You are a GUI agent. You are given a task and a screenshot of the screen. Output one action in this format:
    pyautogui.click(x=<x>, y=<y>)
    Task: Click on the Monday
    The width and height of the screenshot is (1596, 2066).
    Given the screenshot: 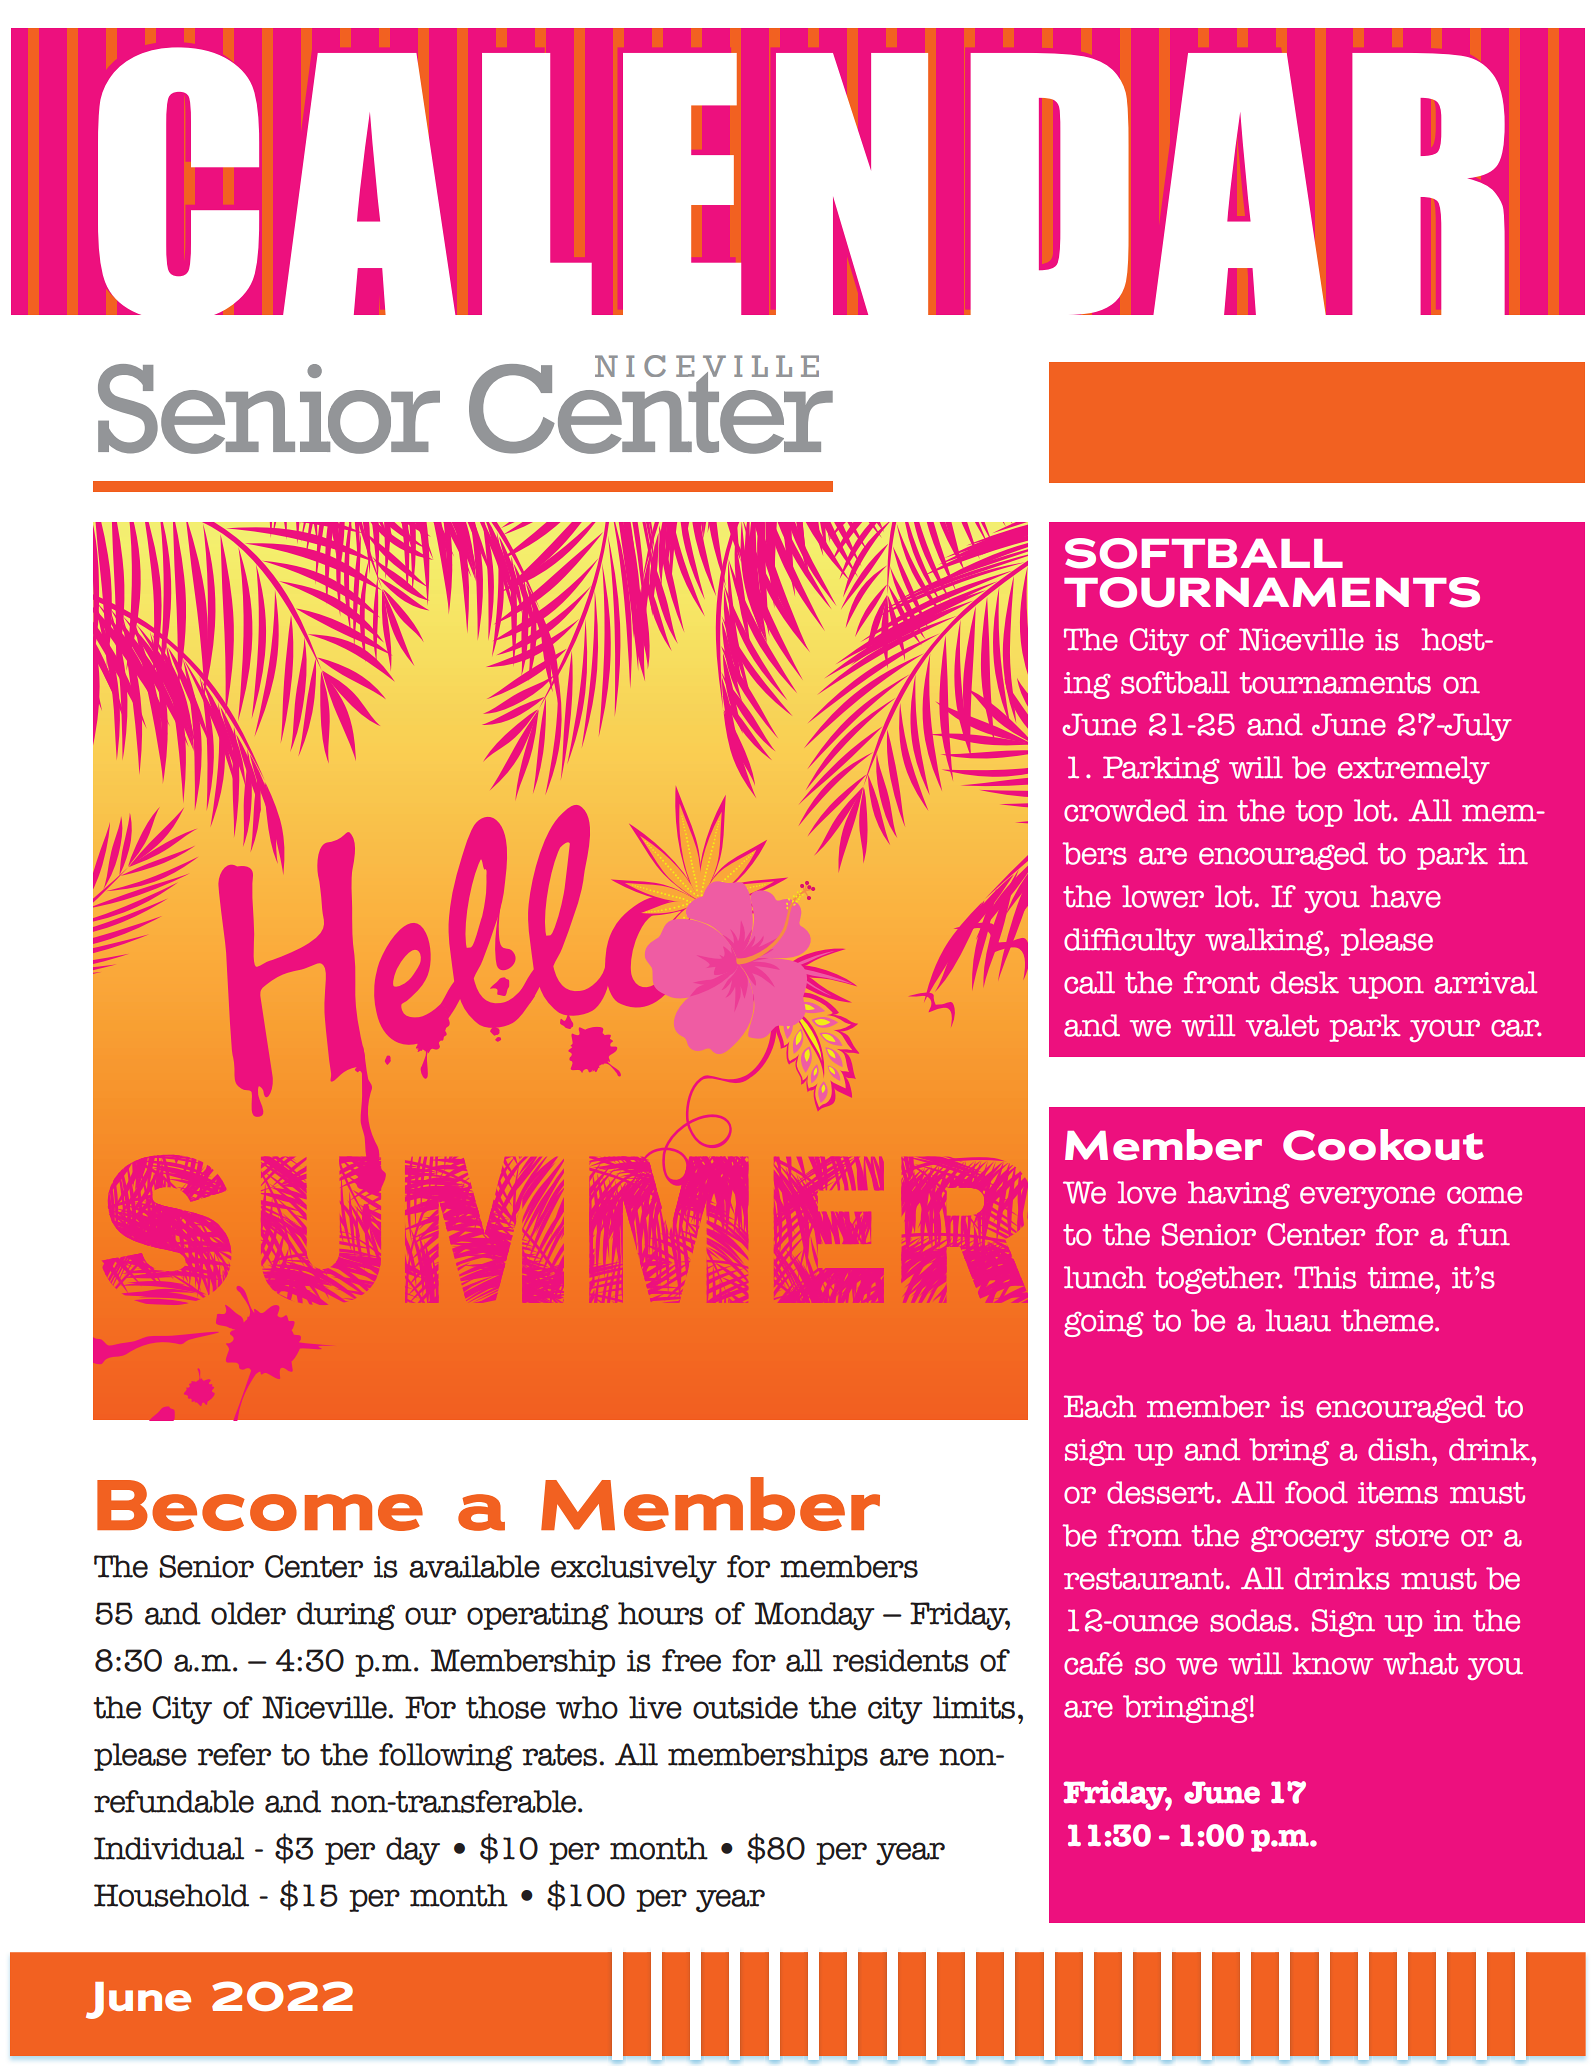 What is the action you would take?
    pyautogui.click(x=815, y=1616)
